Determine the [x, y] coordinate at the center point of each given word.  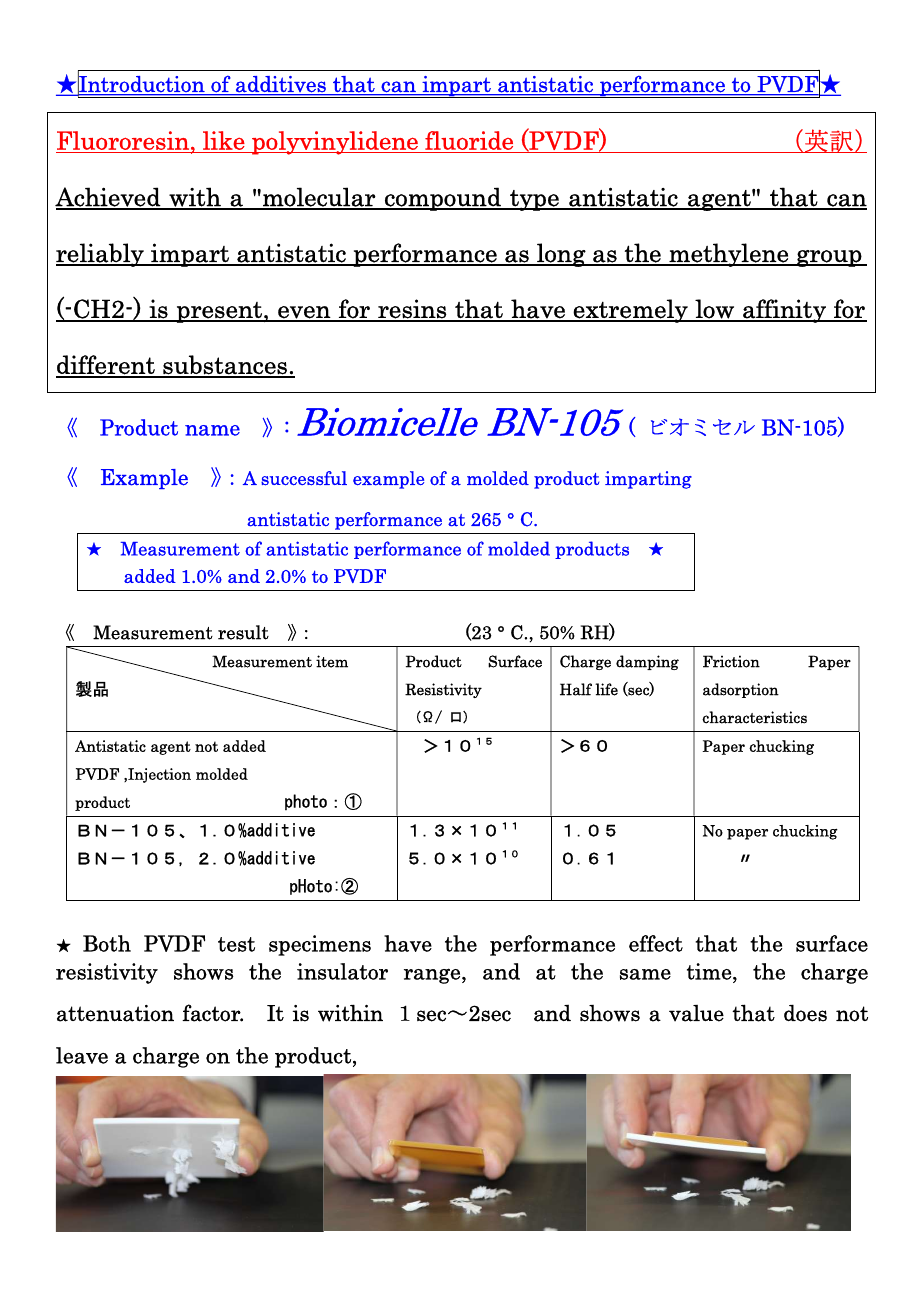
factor [212, 1013]
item [332, 661]
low [714, 310]
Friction [731, 661]
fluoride [469, 140]
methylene [729, 255]
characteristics [754, 717]
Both [107, 943]
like [224, 140]
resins [412, 310]
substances [225, 366]
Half [576, 689]
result [243, 632]
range [433, 976]
